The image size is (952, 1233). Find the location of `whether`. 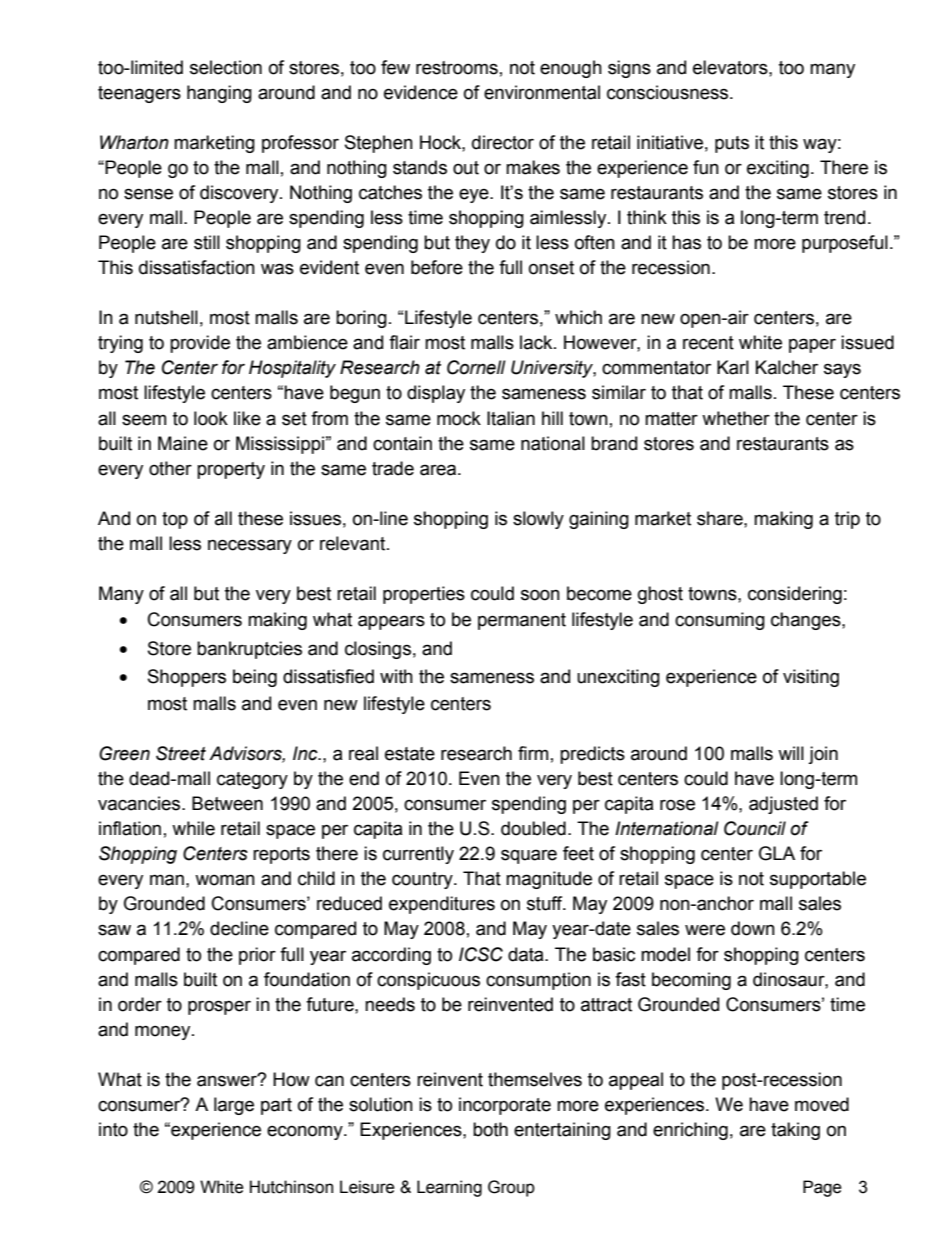

whether is located at coordinates (736, 418).
